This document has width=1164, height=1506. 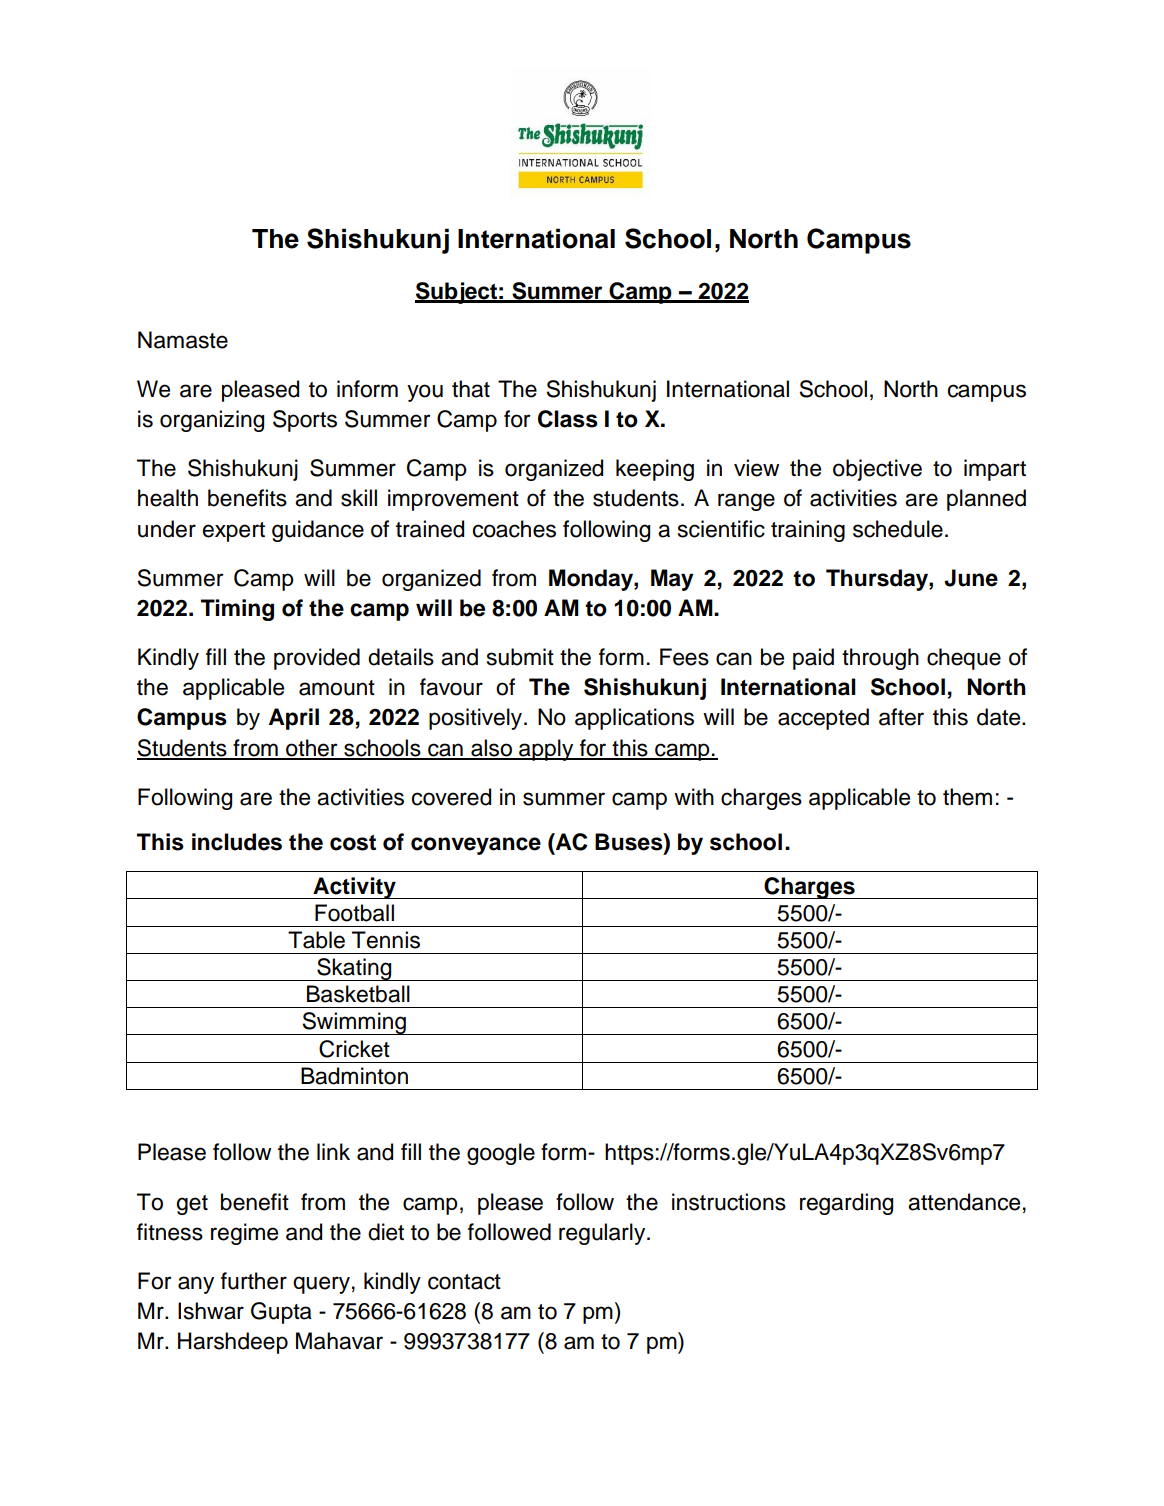 What do you see at coordinates (603, 1234) in the document?
I see `regularly` at bounding box center [603, 1234].
